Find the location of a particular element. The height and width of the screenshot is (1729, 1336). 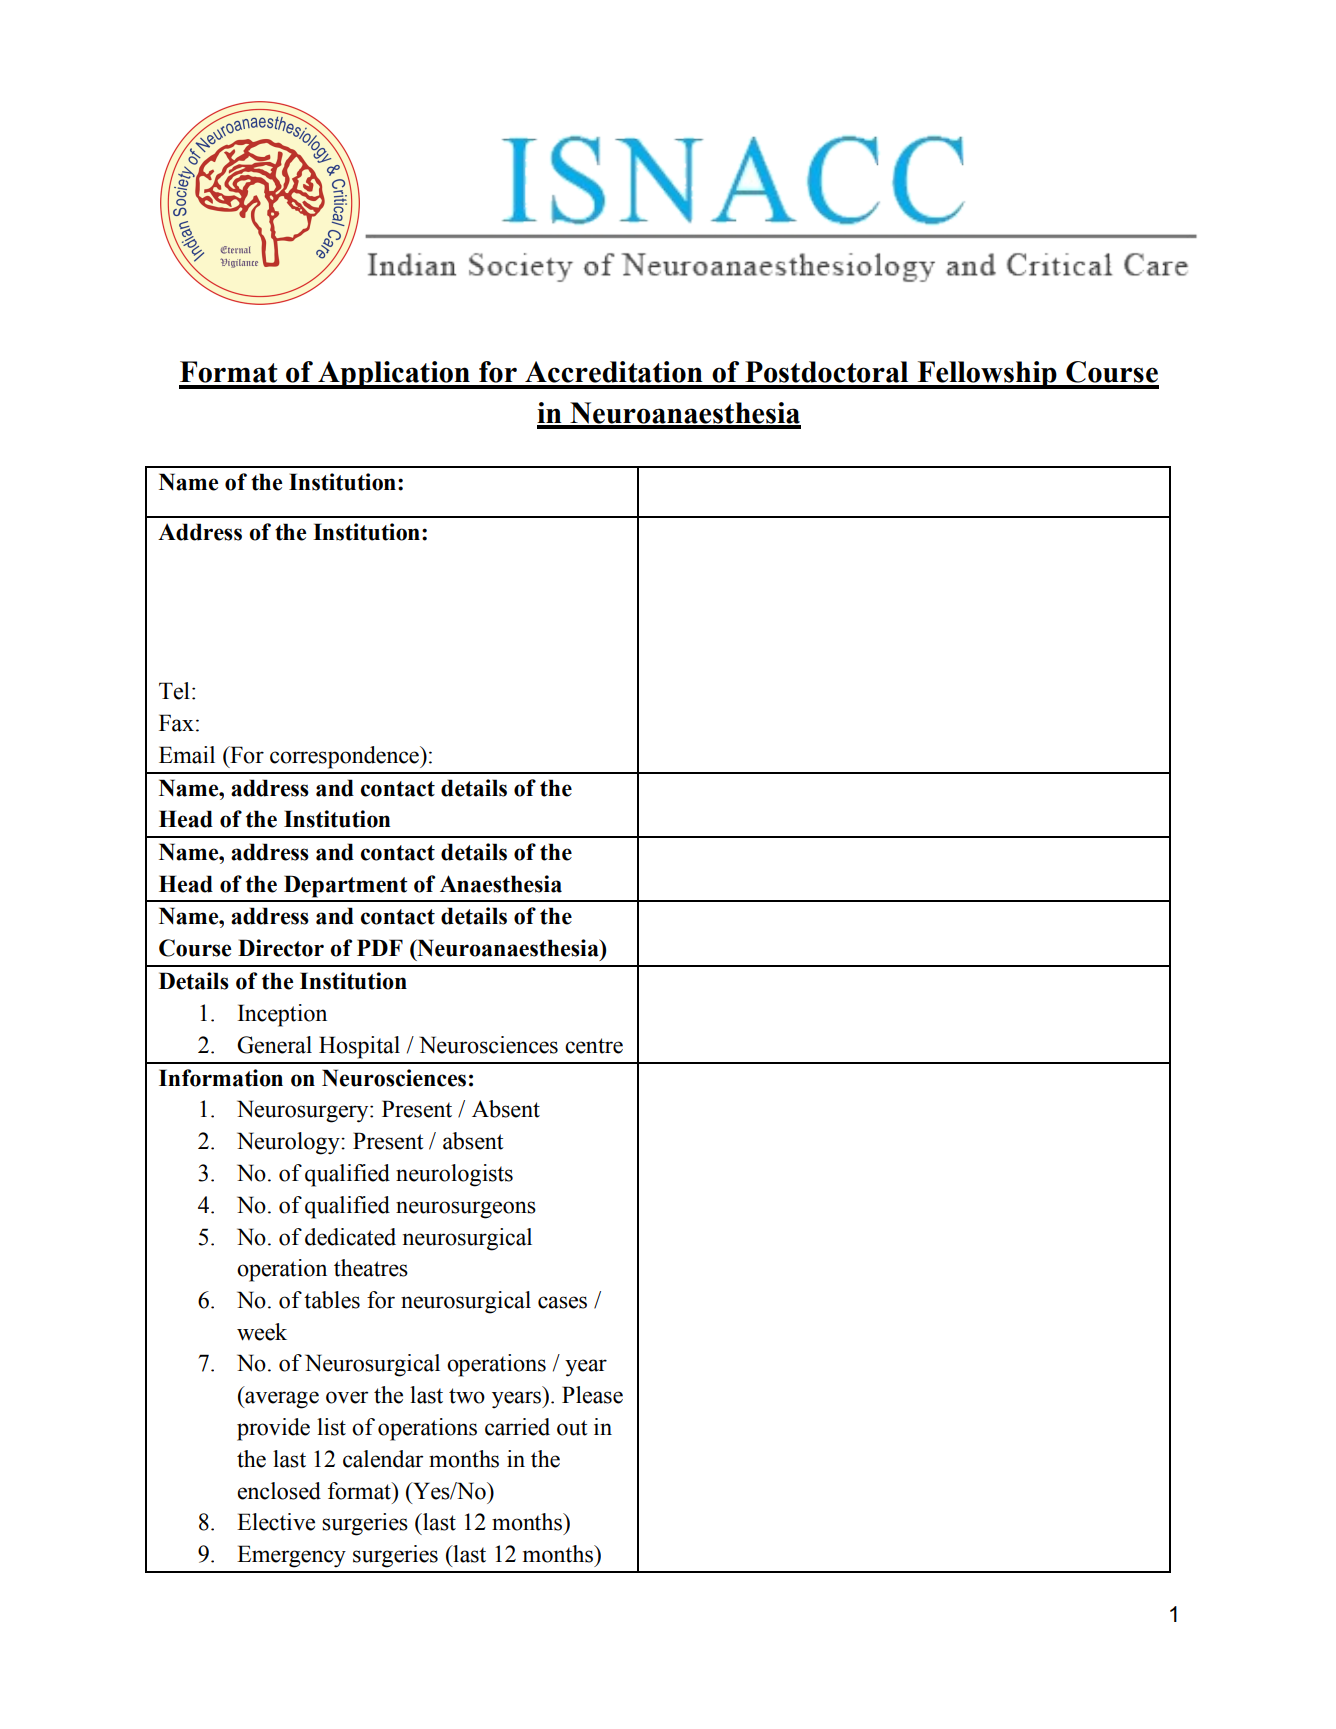

Please is located at coordinates (592, 1395).
